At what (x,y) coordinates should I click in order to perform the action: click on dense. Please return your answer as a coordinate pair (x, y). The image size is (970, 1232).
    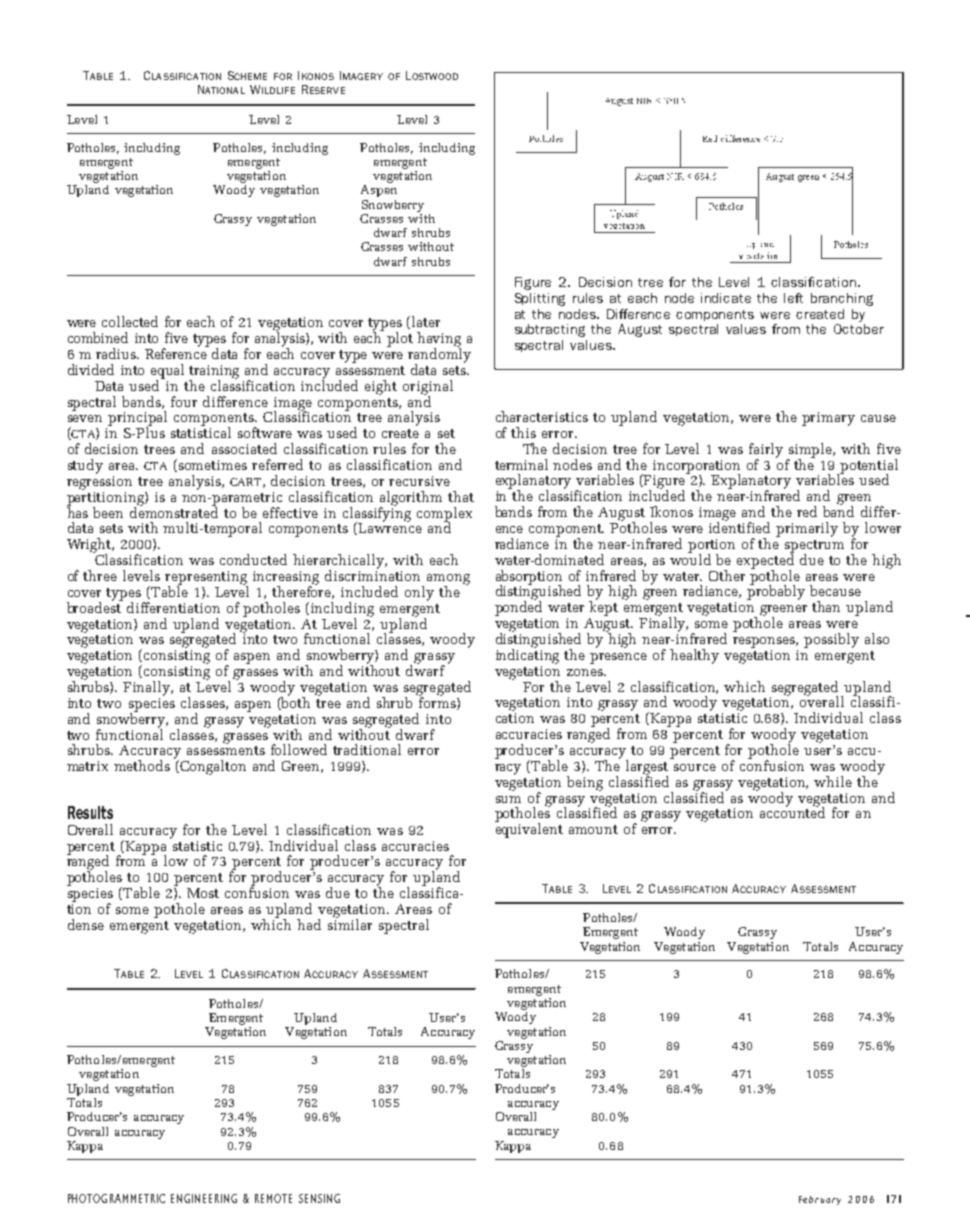
    Looking at the image, I should click on (86, 924).
